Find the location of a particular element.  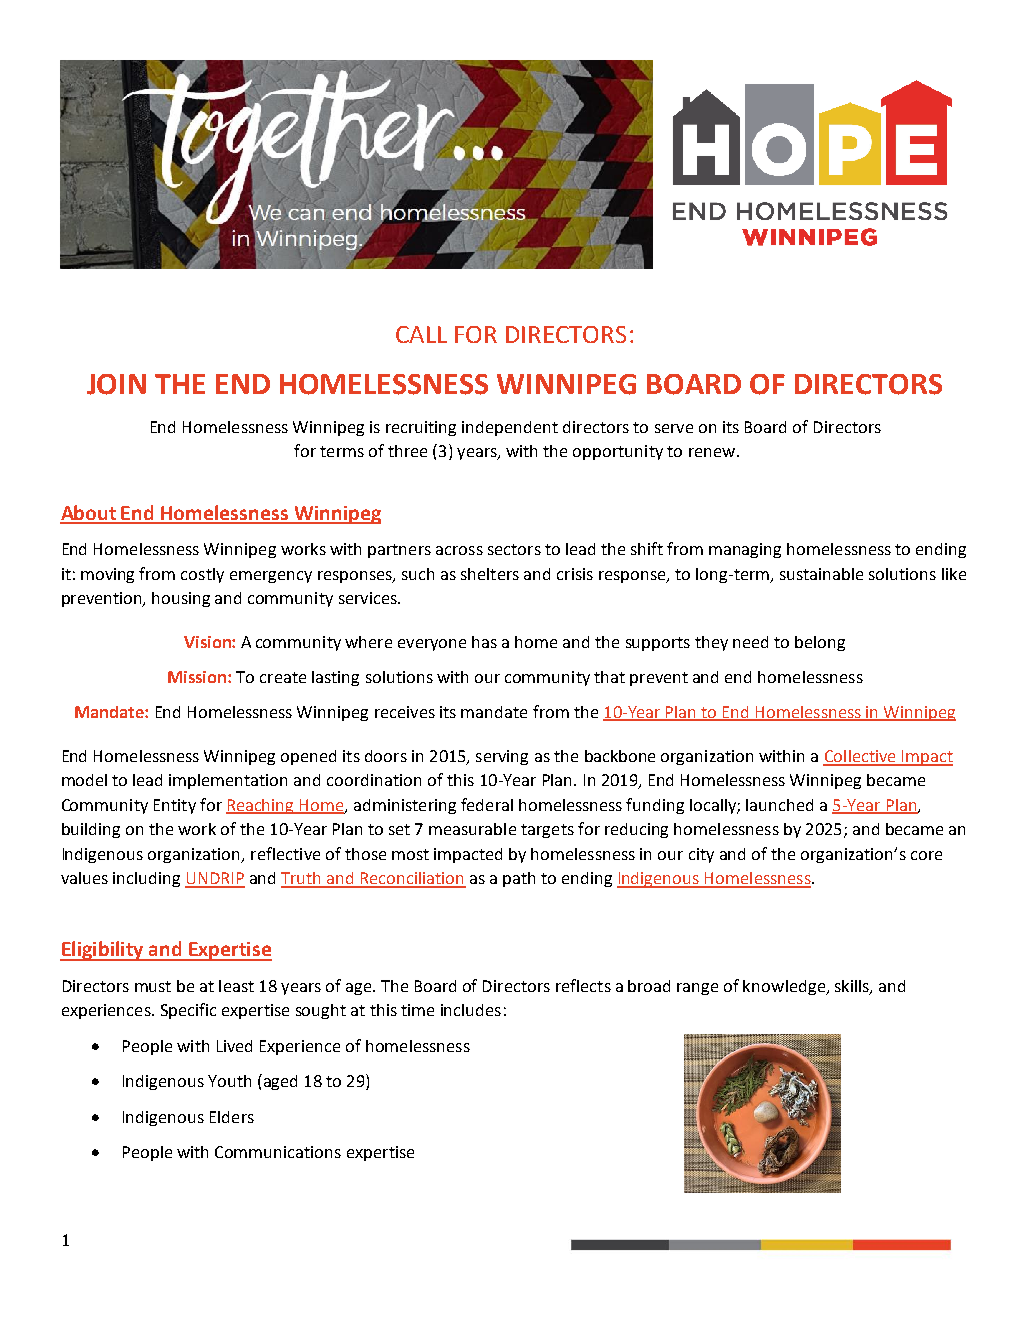

renew is located at coordinates (712, 452).
